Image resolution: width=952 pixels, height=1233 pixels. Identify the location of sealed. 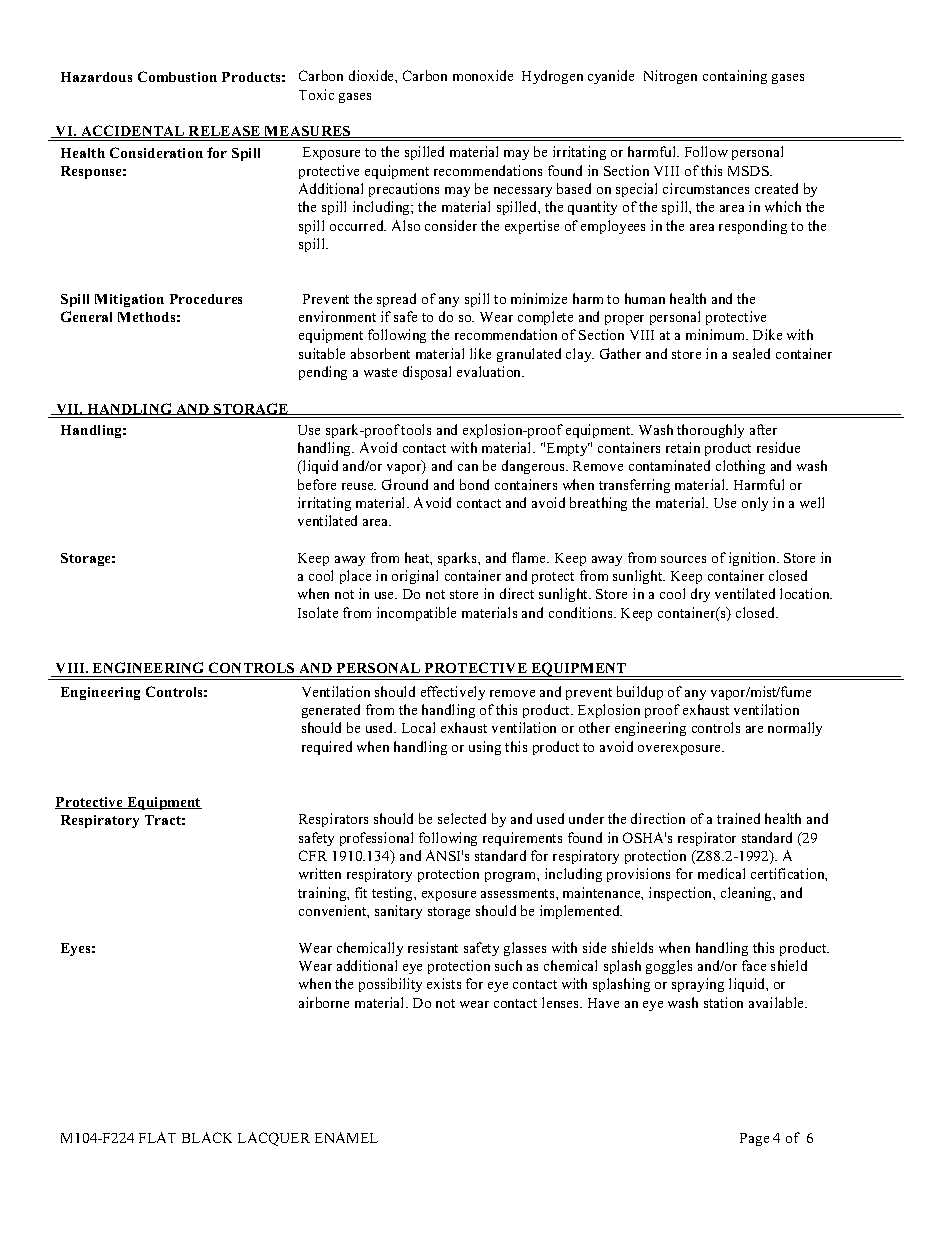
(751, 353).
